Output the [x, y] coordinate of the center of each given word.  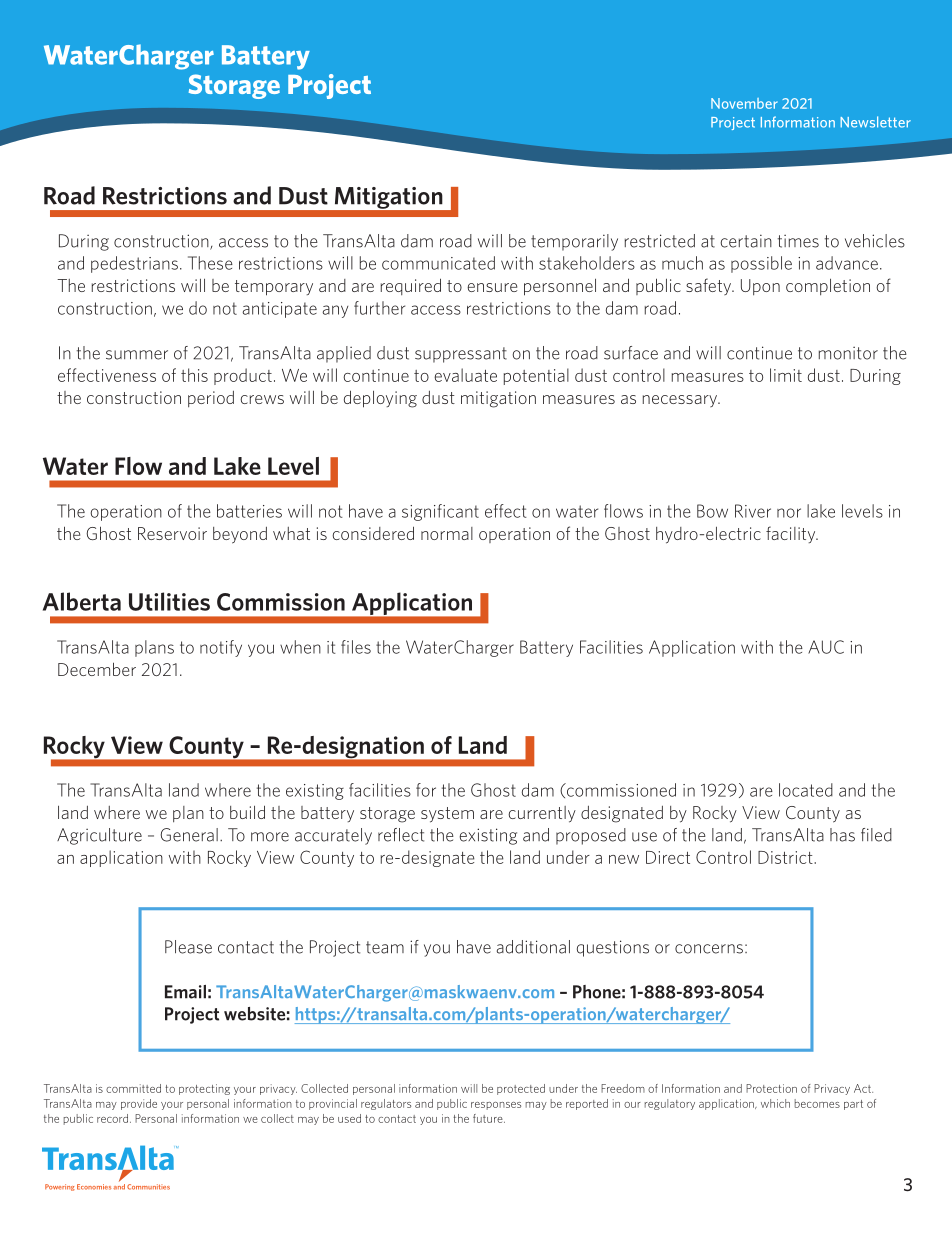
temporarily [574, 242]
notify [221, 648]
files [356, 647]
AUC [826, 647]
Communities [148, 1187]
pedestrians [134, 264]
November [744, 103]
